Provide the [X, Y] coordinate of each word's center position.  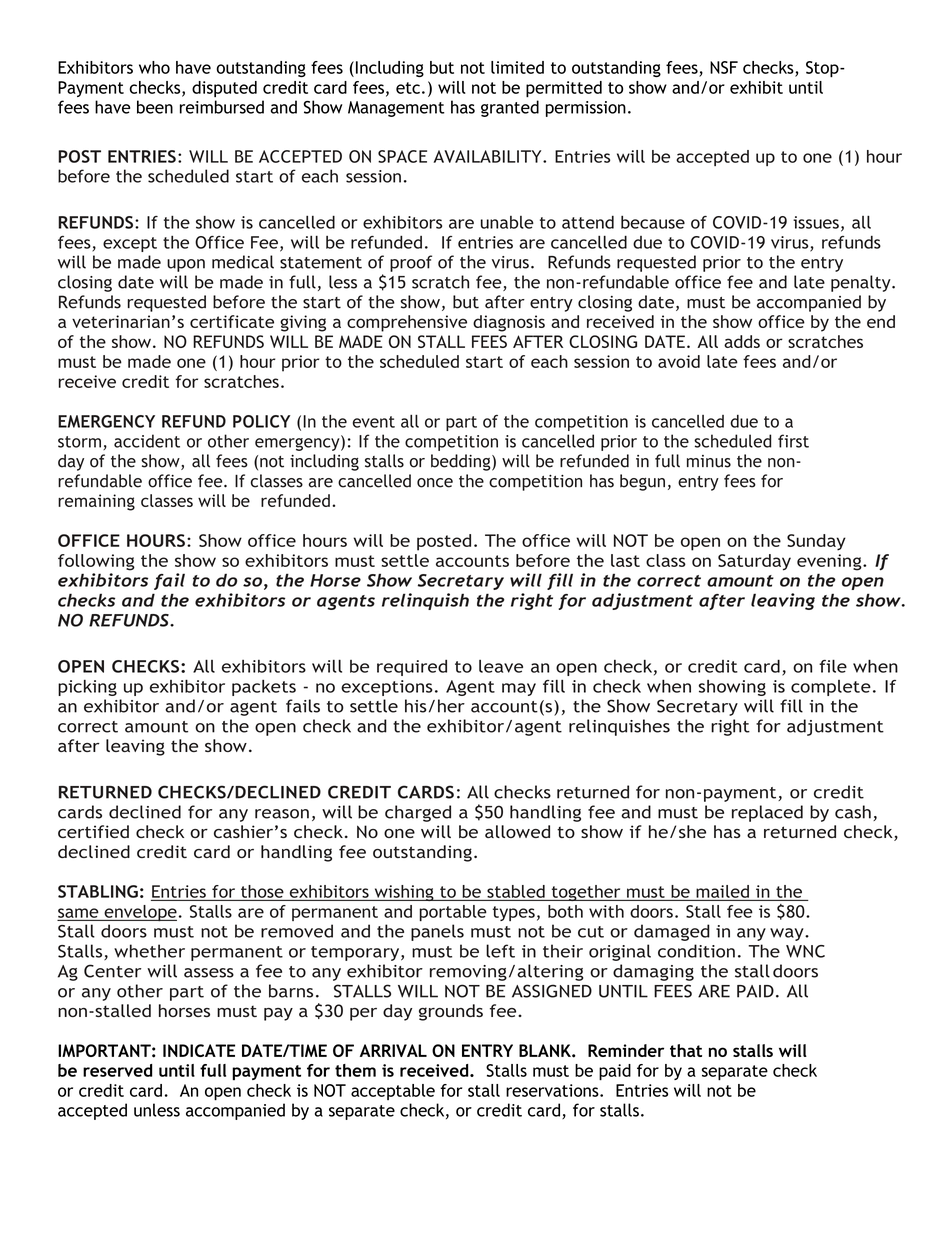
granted [510, 108]
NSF [724, 67]
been [155, 107]
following [96, 562]
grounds [451, 1012]
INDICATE [199, 1050]
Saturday [754, 562]
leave [501, 666]
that [686, 1050]
